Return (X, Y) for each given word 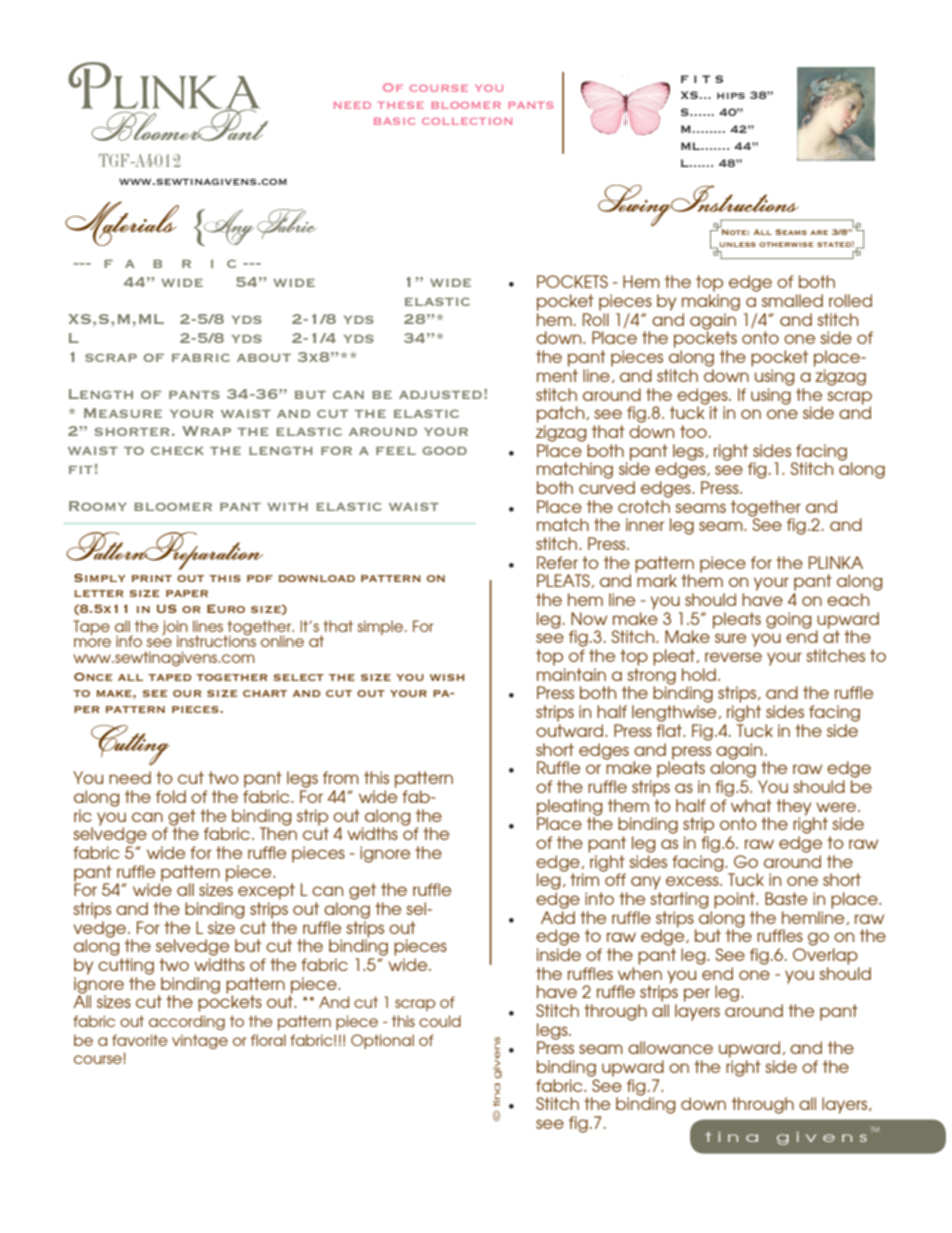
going (789, 620)
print (152, 578)
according (187, 1022)
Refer (557, 562)
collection (467, 121)
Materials (122, 223)
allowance (670, 1047)
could (440, 1021)
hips (731, 95)
